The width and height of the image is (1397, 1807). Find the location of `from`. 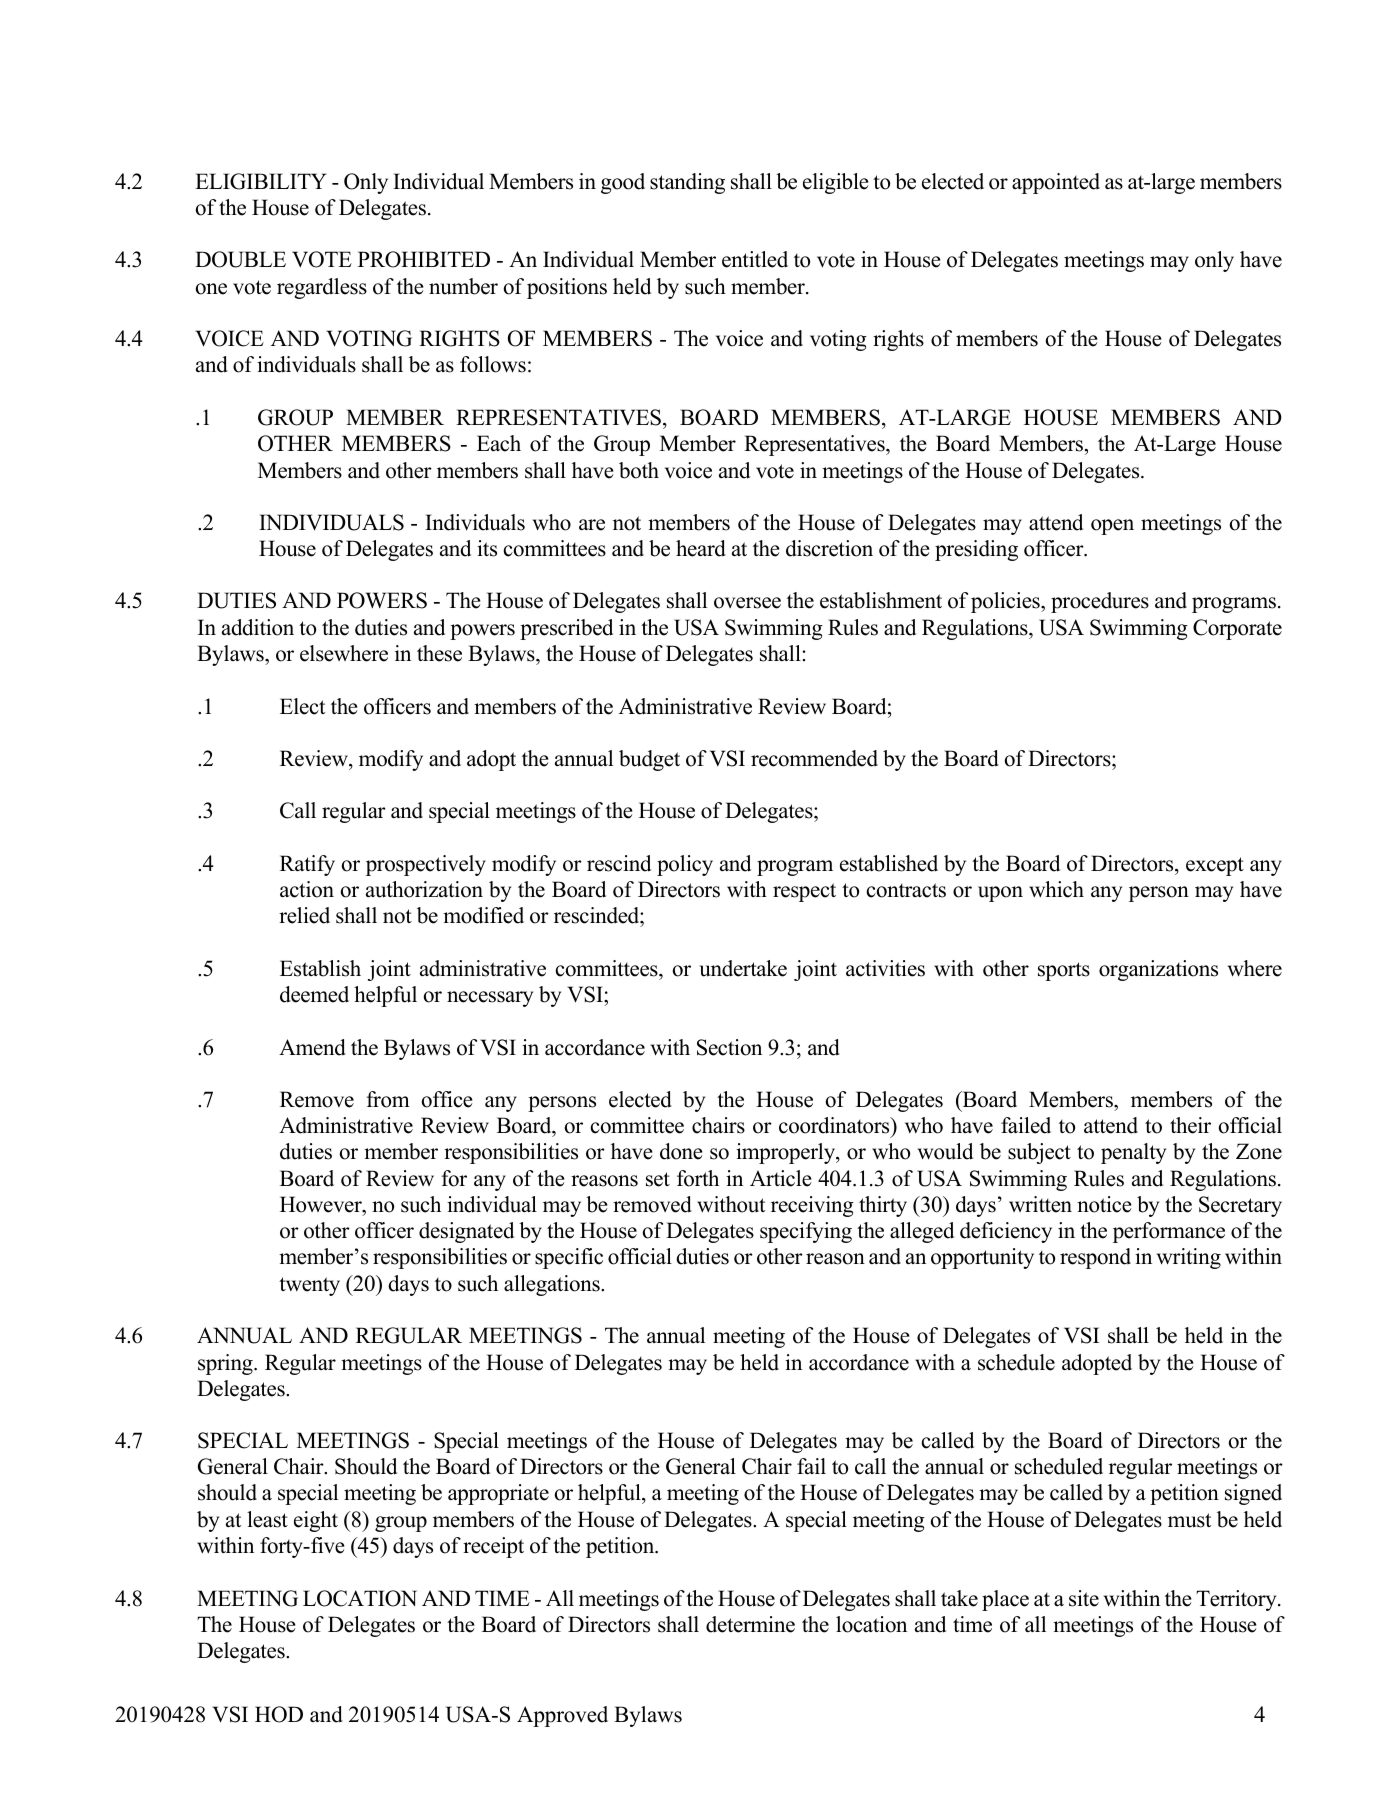

from is located at coordinates (388, 1099).
